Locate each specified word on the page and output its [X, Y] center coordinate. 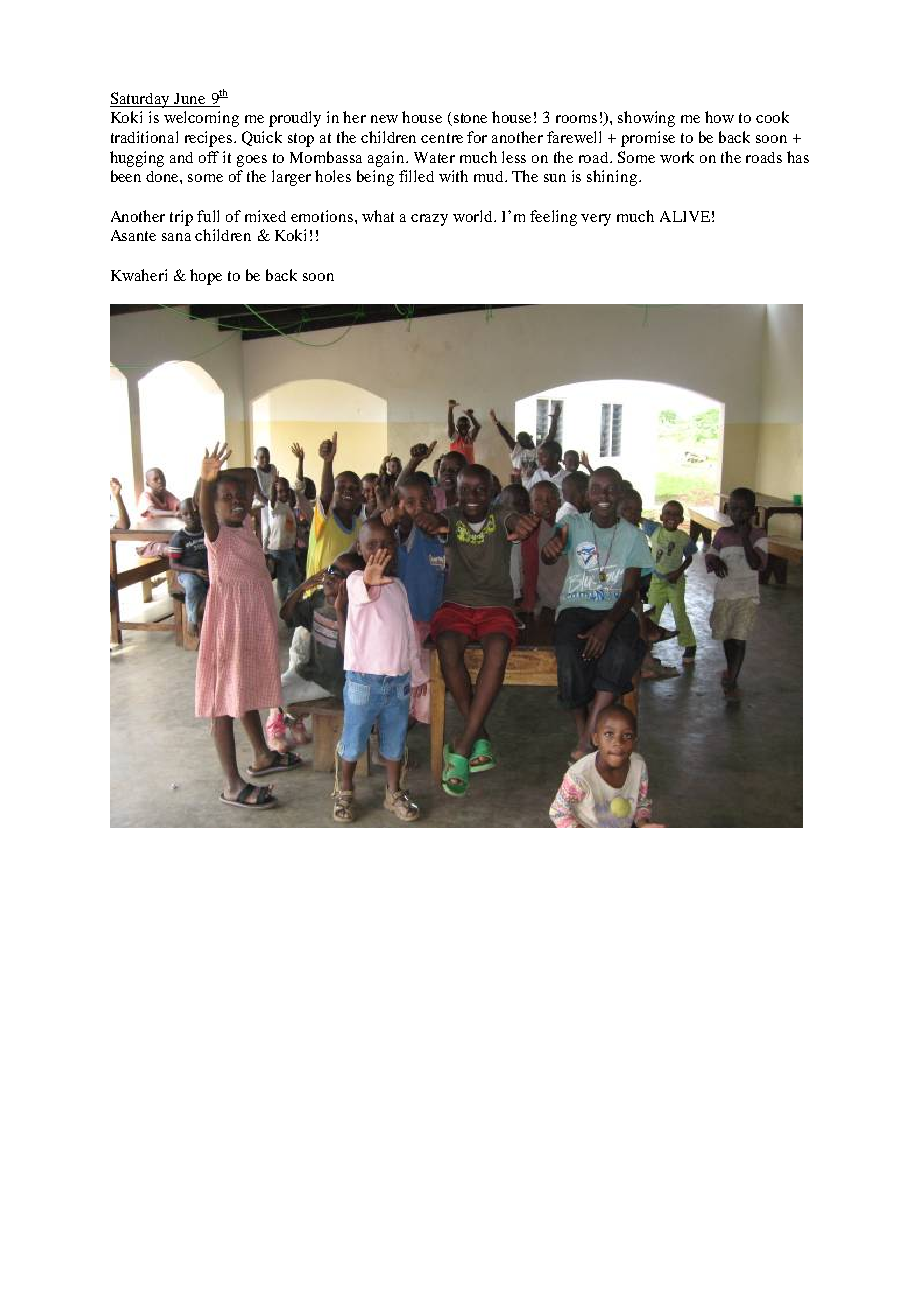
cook [772, 117]
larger [291, 178]
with [453, 176]
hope [206, 277]
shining [613, 178]
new [384, 119]
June [189, 98]
